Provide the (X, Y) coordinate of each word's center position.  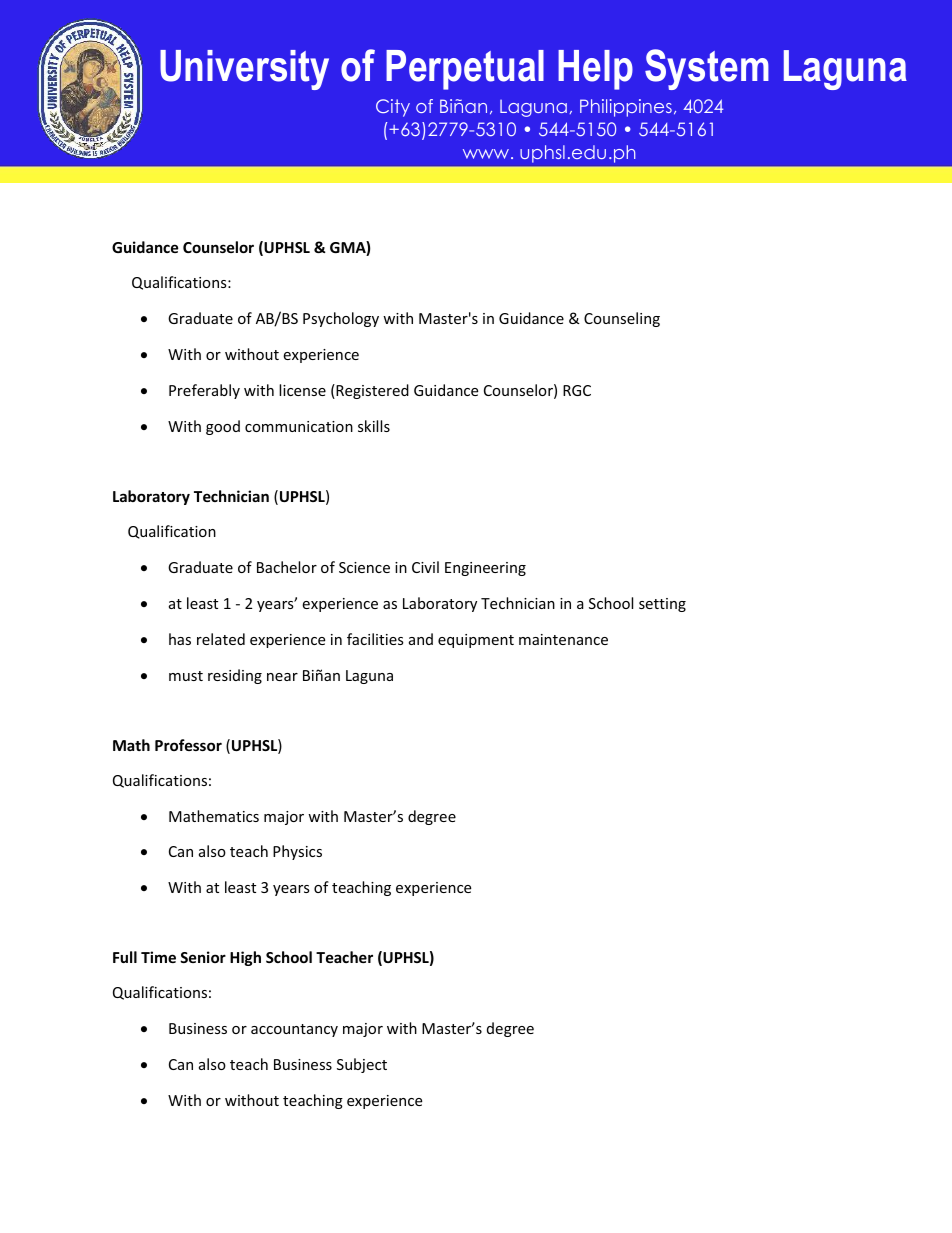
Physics (297, 852)
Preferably (204, 391)
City (393, 108)
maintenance (563, 639)
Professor (188, 745)
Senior (203, 957)
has (180, 639)
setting (662, 605)
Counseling (622, 319)
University (244, 70)
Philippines (626, 108)
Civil (425, 567)
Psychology (341, 319)
